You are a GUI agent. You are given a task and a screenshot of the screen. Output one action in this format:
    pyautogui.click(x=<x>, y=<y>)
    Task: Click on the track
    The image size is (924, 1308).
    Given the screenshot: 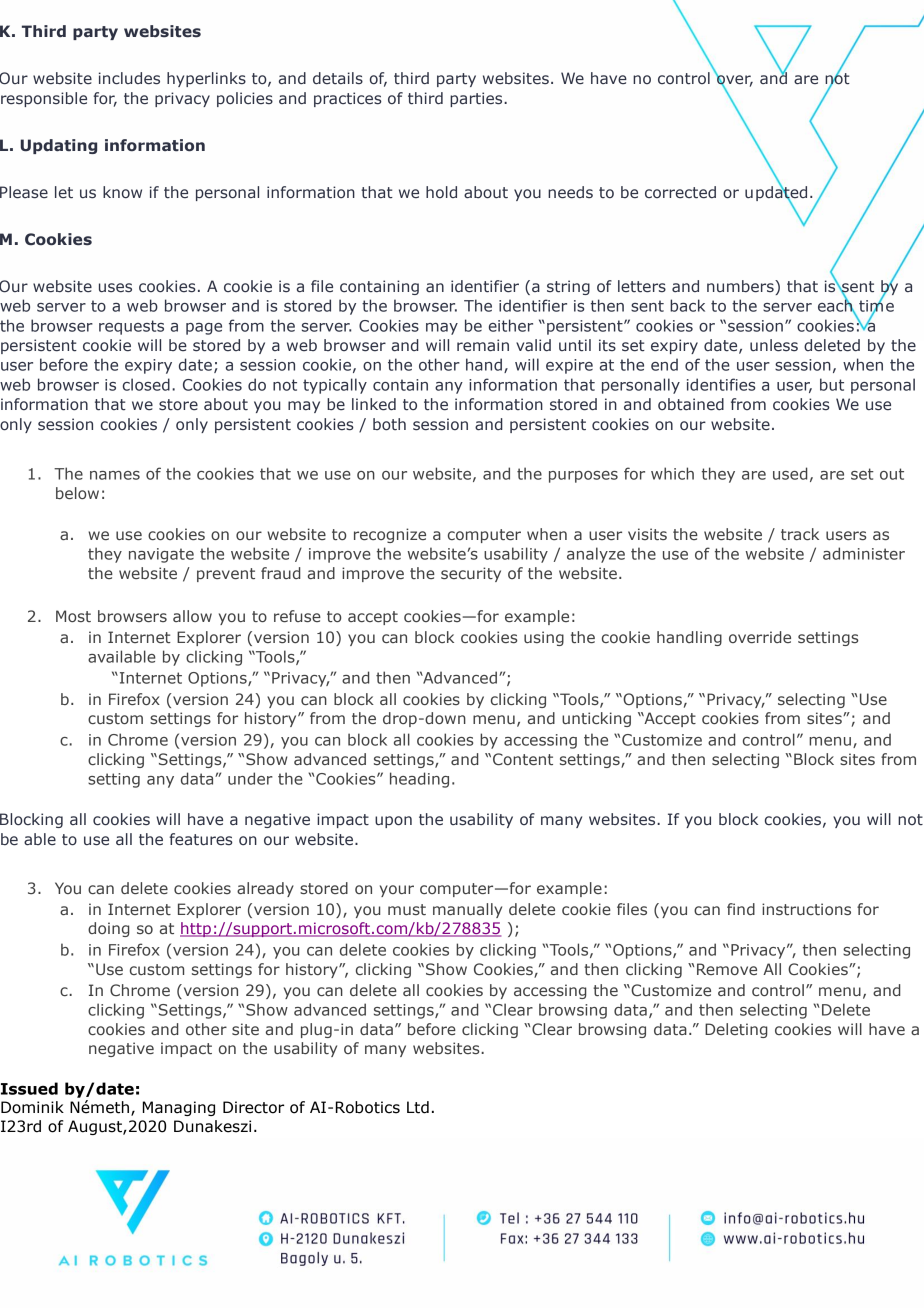 What is the action you would take?
    pyautogui.click(x=800, y=534)
